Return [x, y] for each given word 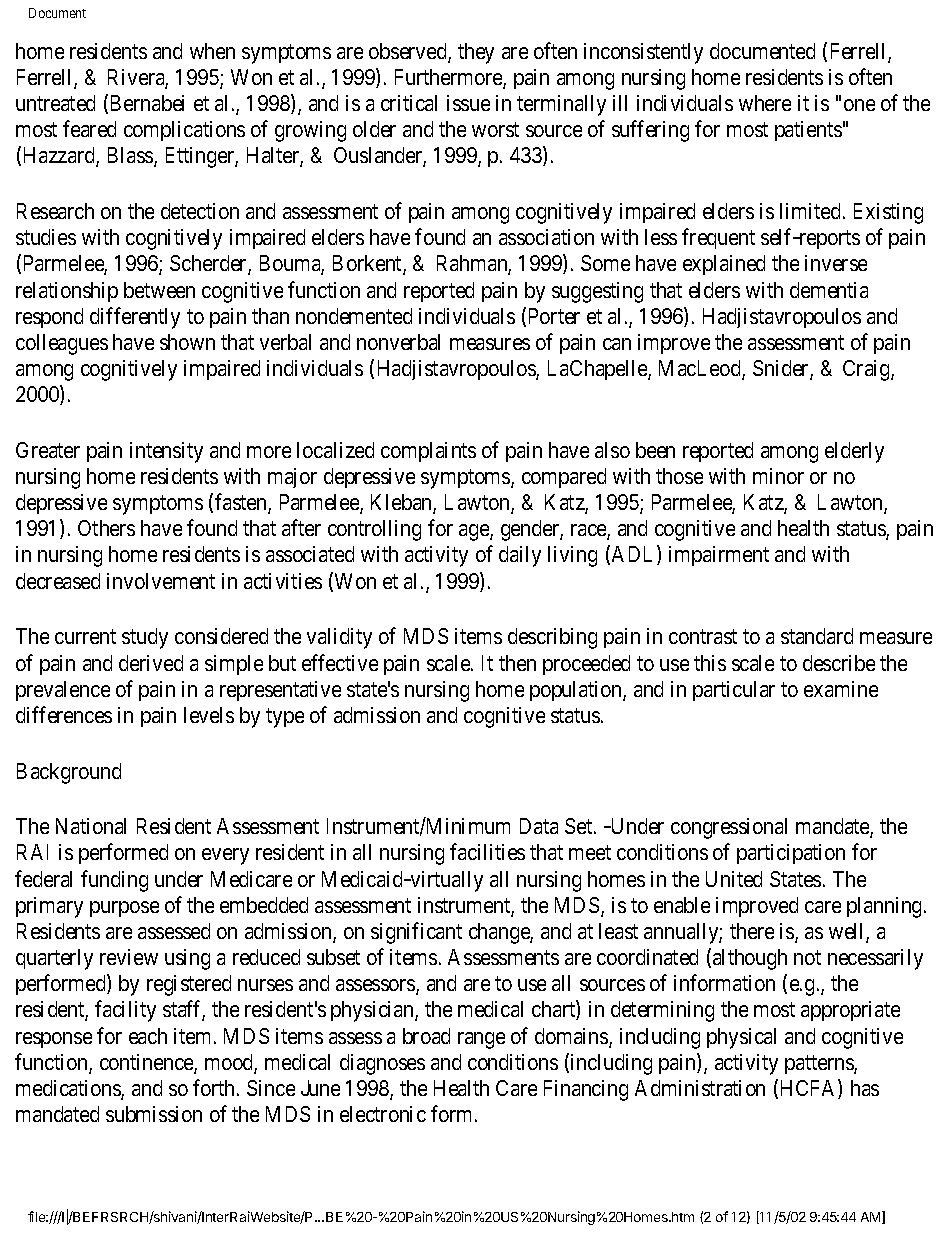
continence [147, 1063]
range [481, 1040]
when [212, 51]
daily [520, 556]
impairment [719, 556]
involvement [161, 581]
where [765, 103]
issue [468, 103]
